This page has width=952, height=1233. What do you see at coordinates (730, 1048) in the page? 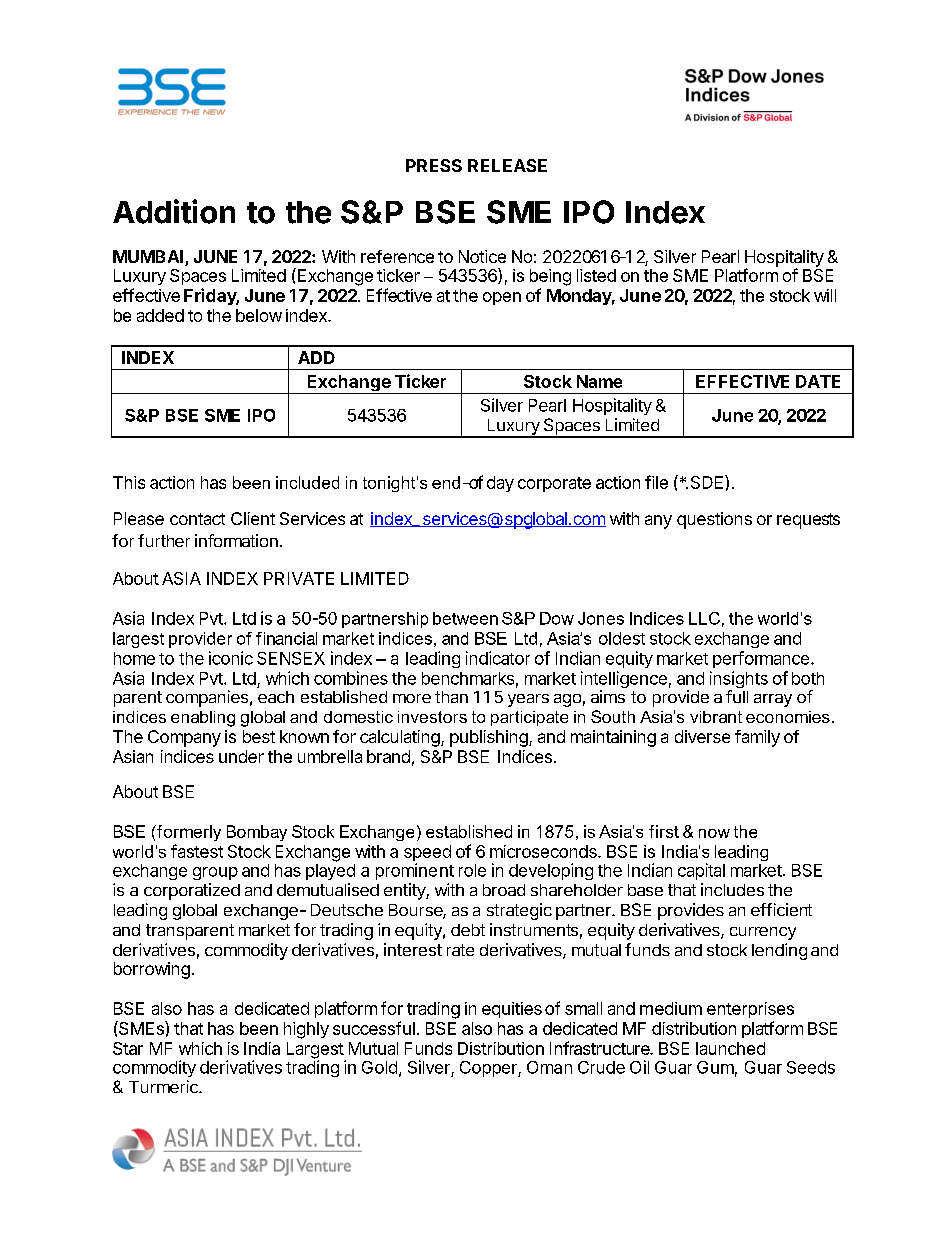
I see `launched` at bounding box center [730, 1048].
